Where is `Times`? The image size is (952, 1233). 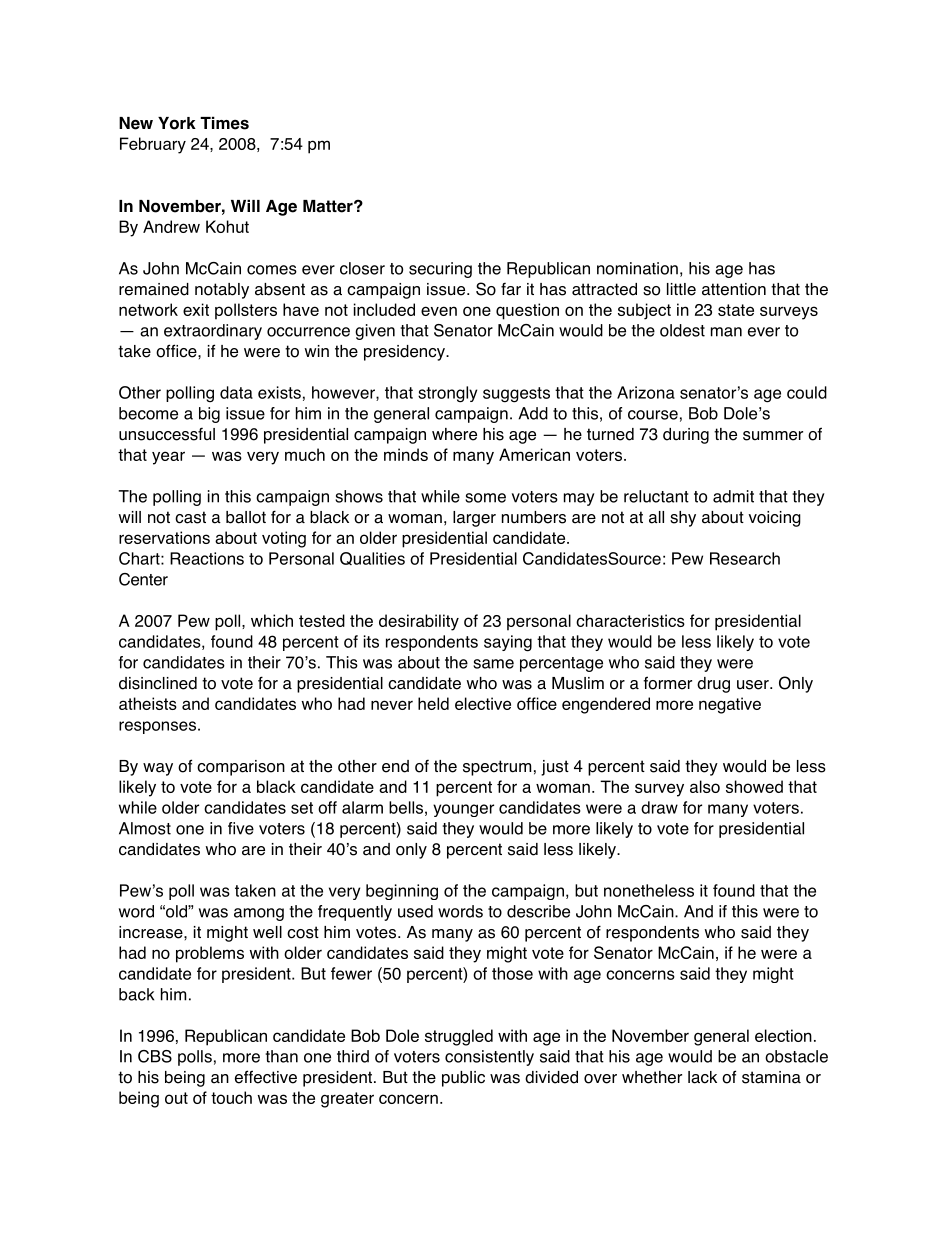 Times is located at coordinates (224, 123).
